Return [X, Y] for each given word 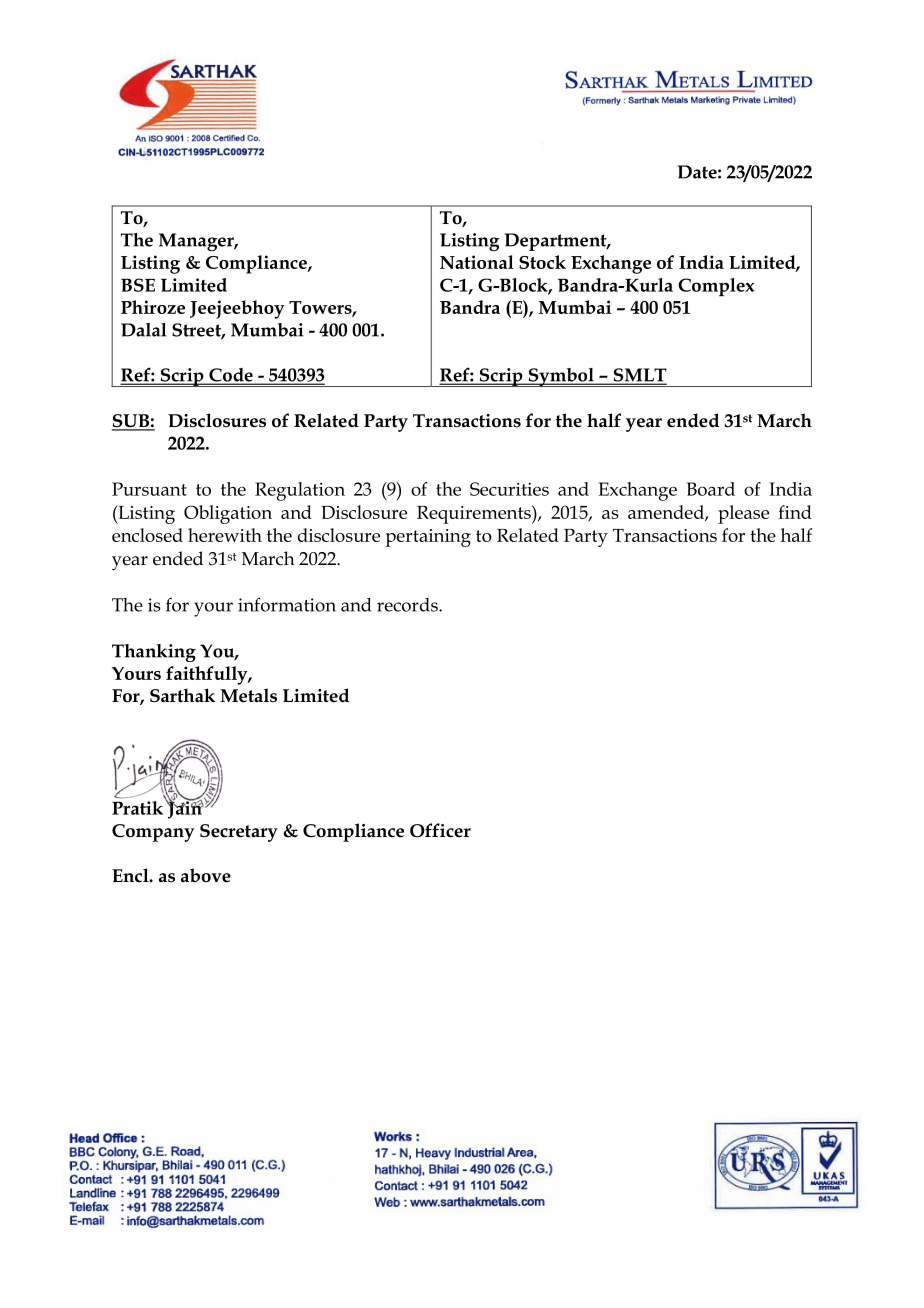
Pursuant [149, 489]
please [743, 514]
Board [711, 489]
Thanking [154, 653]
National [477, 262]
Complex [716, 287]
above [206, 875]
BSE [138, 285]
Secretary [239, 833]
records [408, 605]
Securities [509, 489]
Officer [440, 830]
